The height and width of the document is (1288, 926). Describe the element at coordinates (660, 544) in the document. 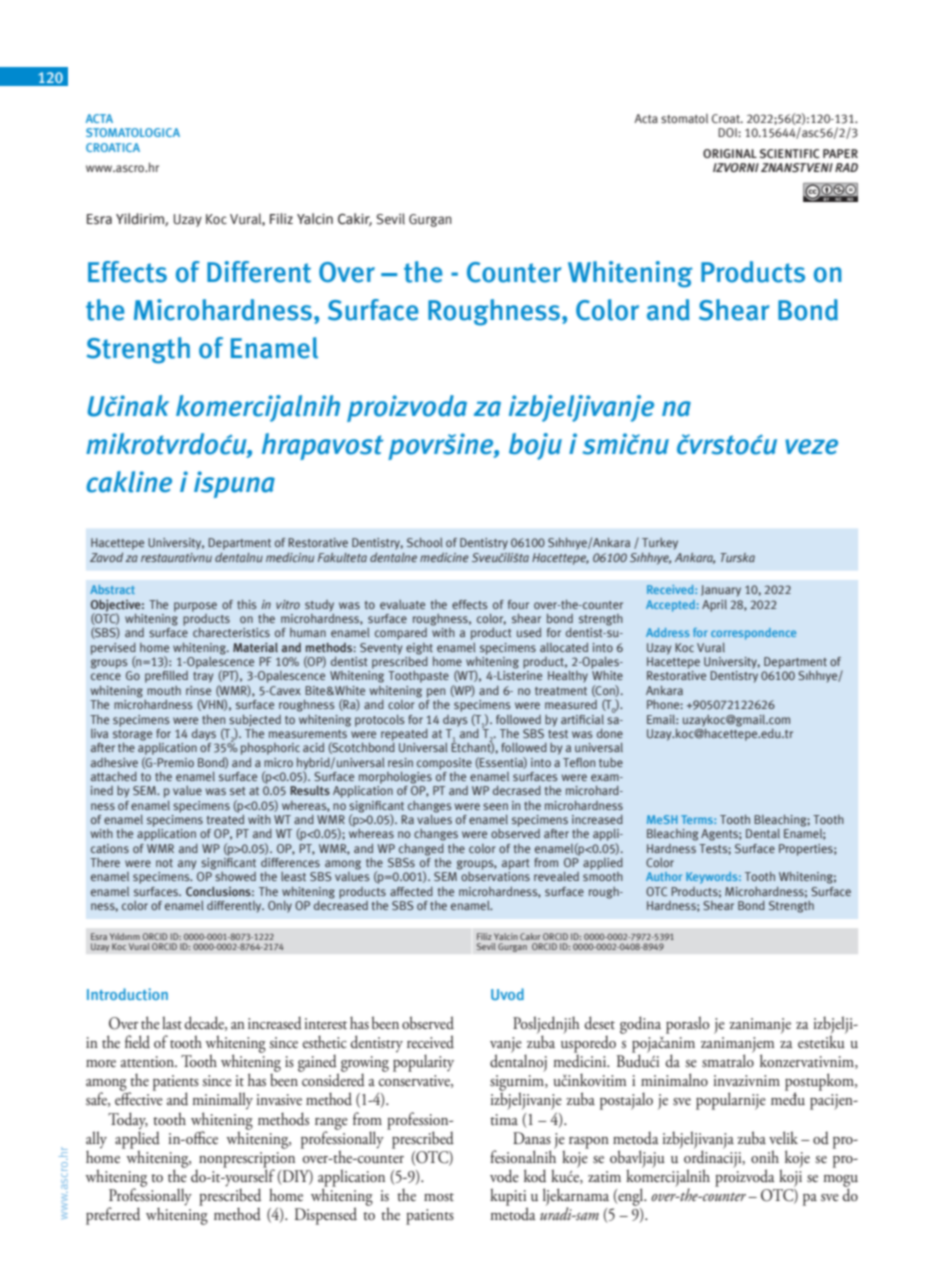

I see `Turkey` at that location.
